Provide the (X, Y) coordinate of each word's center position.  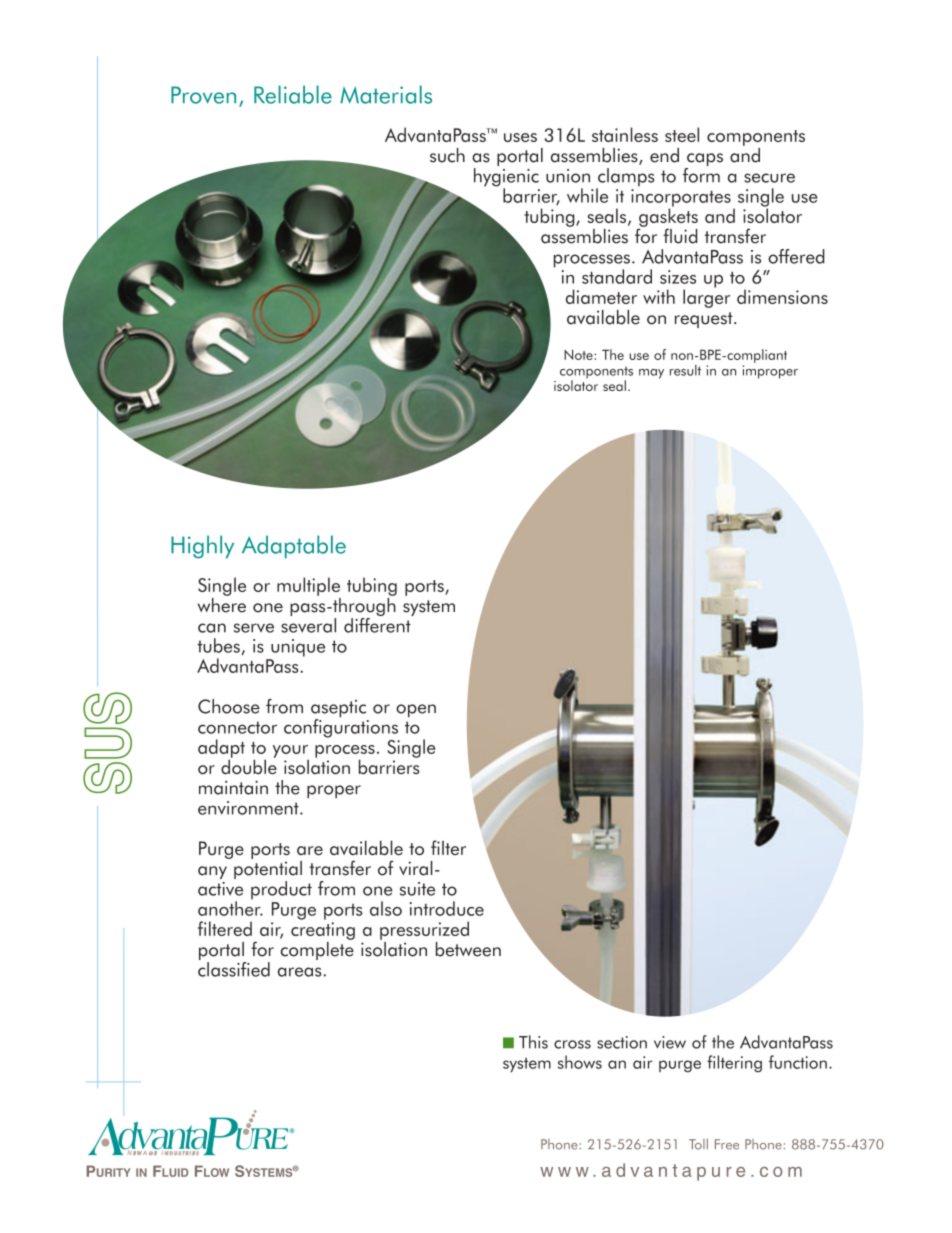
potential (268, 870)
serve (254, 628)
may (651, 374)
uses (520, 137)
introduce (447, 908)
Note (579, 354)
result (685, 370)
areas (301, 972)
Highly (202, 547)
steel (682, 134)
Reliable (293, 94)
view (670, 1042)
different (378, 624)
